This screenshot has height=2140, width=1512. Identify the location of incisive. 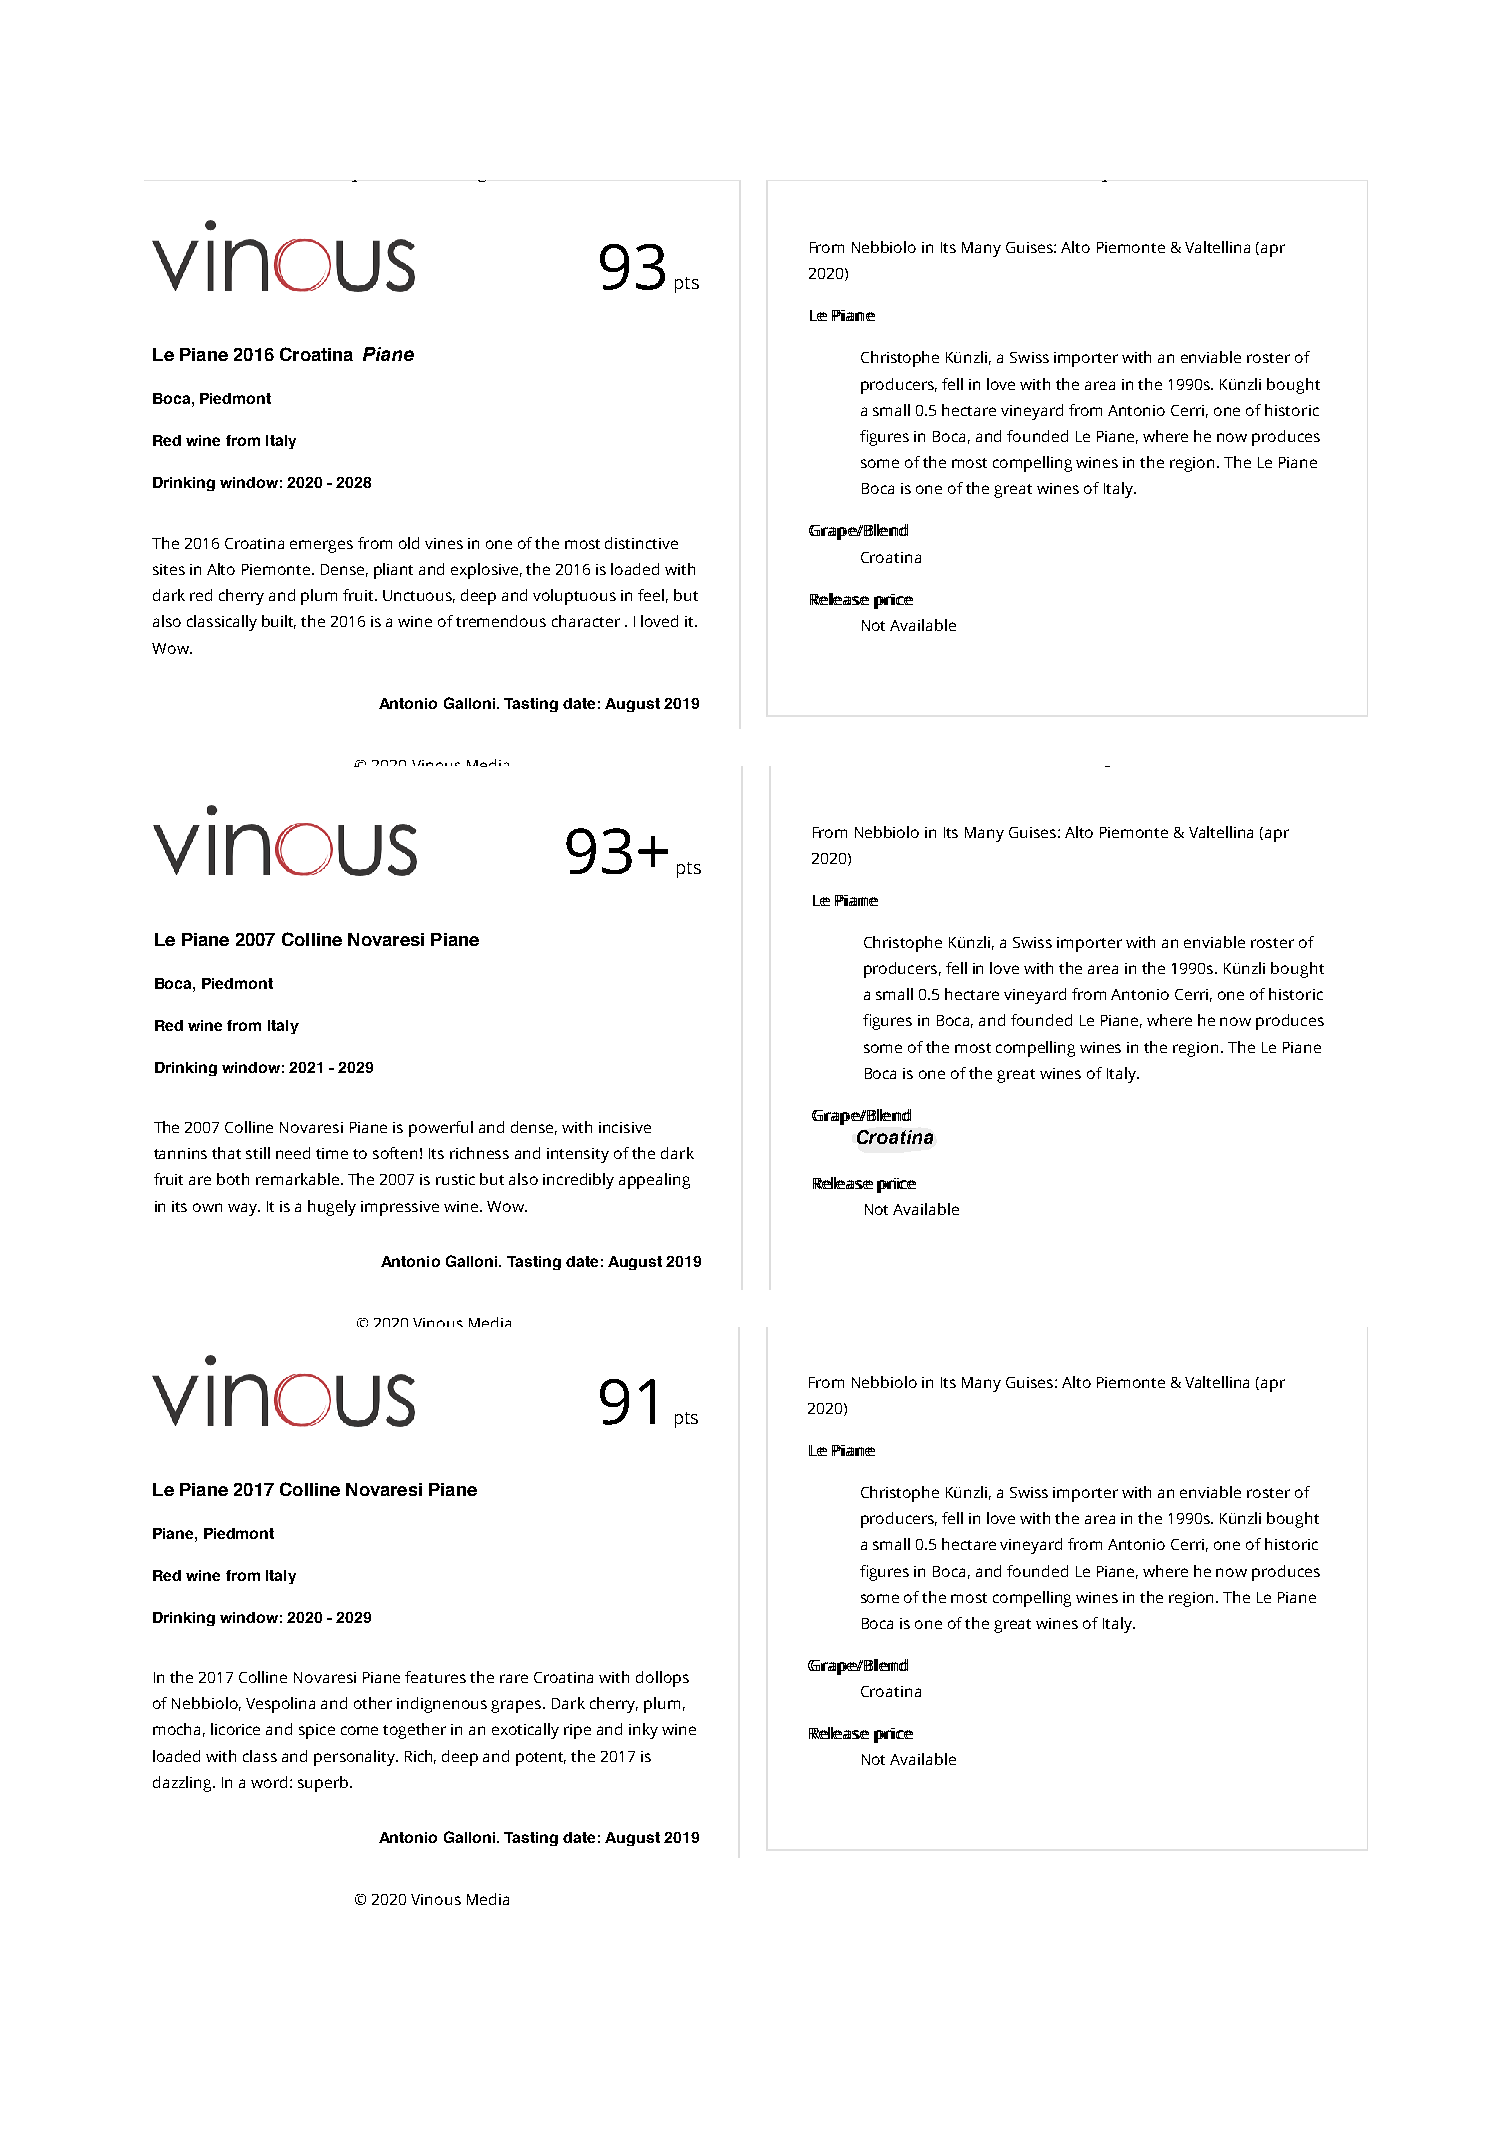
(625, 1127).
